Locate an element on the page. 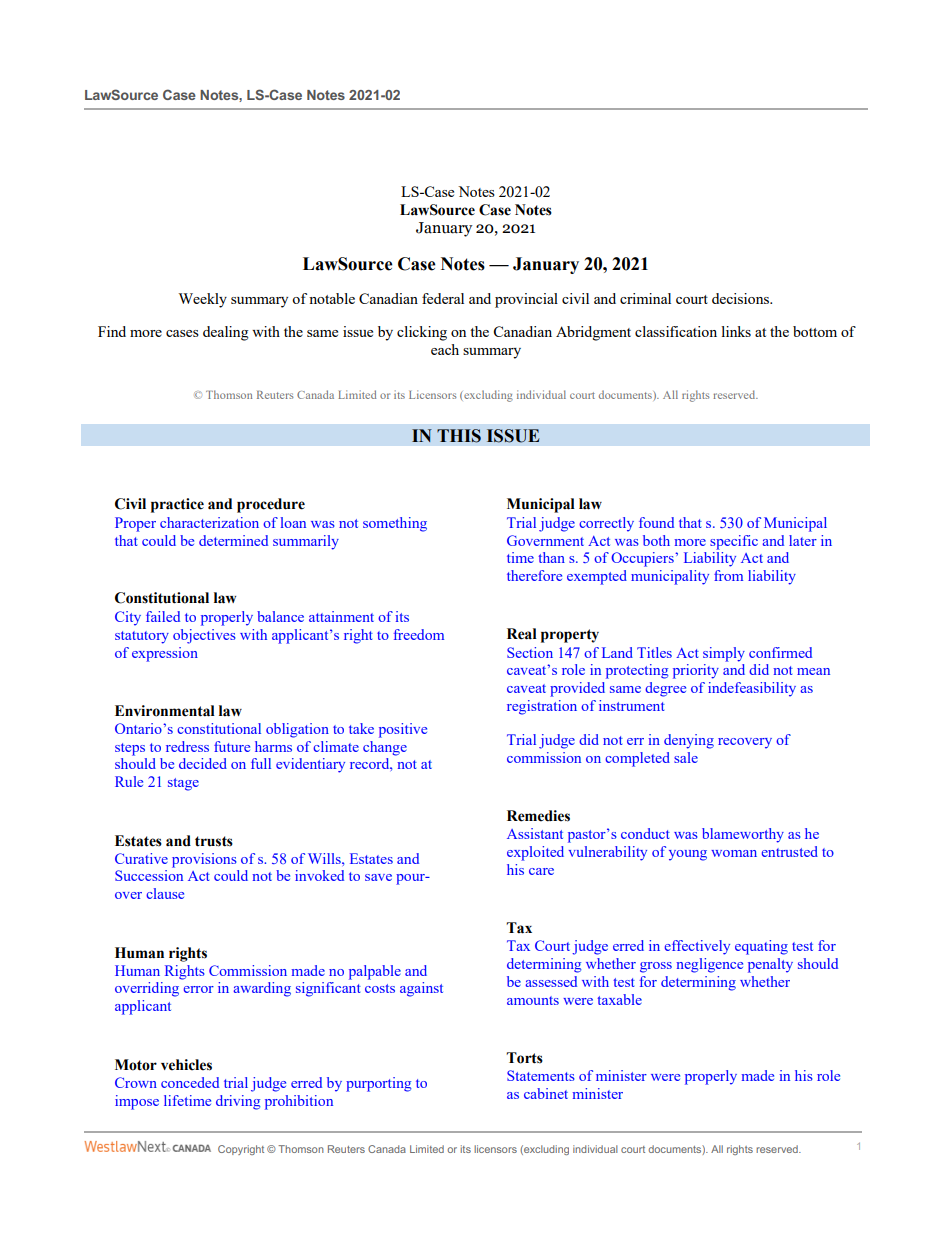 The image size is (952, 1233). priority is located at coordinates (696, 671).
